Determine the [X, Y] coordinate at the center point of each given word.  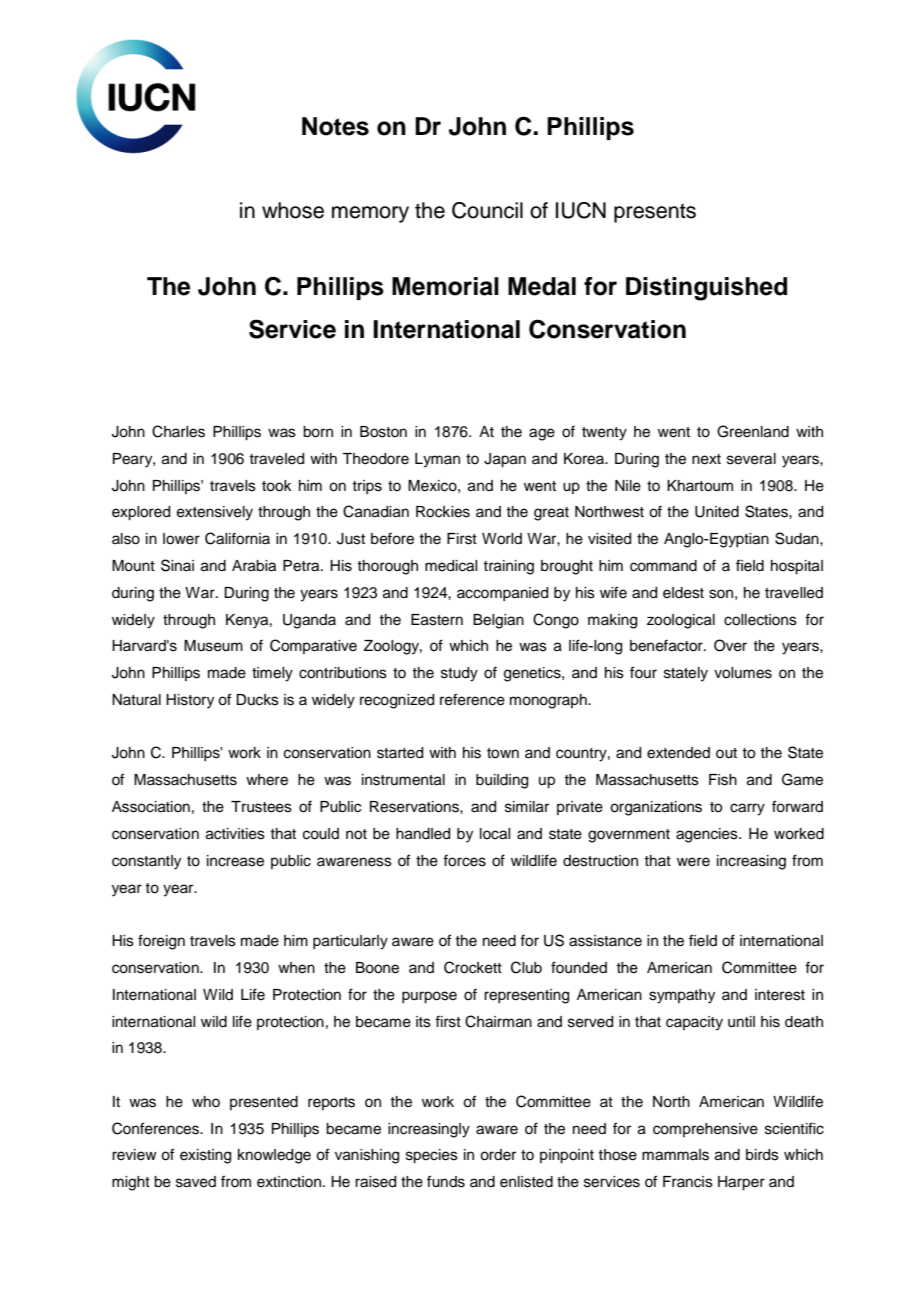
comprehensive [705, 1130]
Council [487, 210]
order [498, 1155]
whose [293, 210]
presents [655, 213]
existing [205, 1156]
